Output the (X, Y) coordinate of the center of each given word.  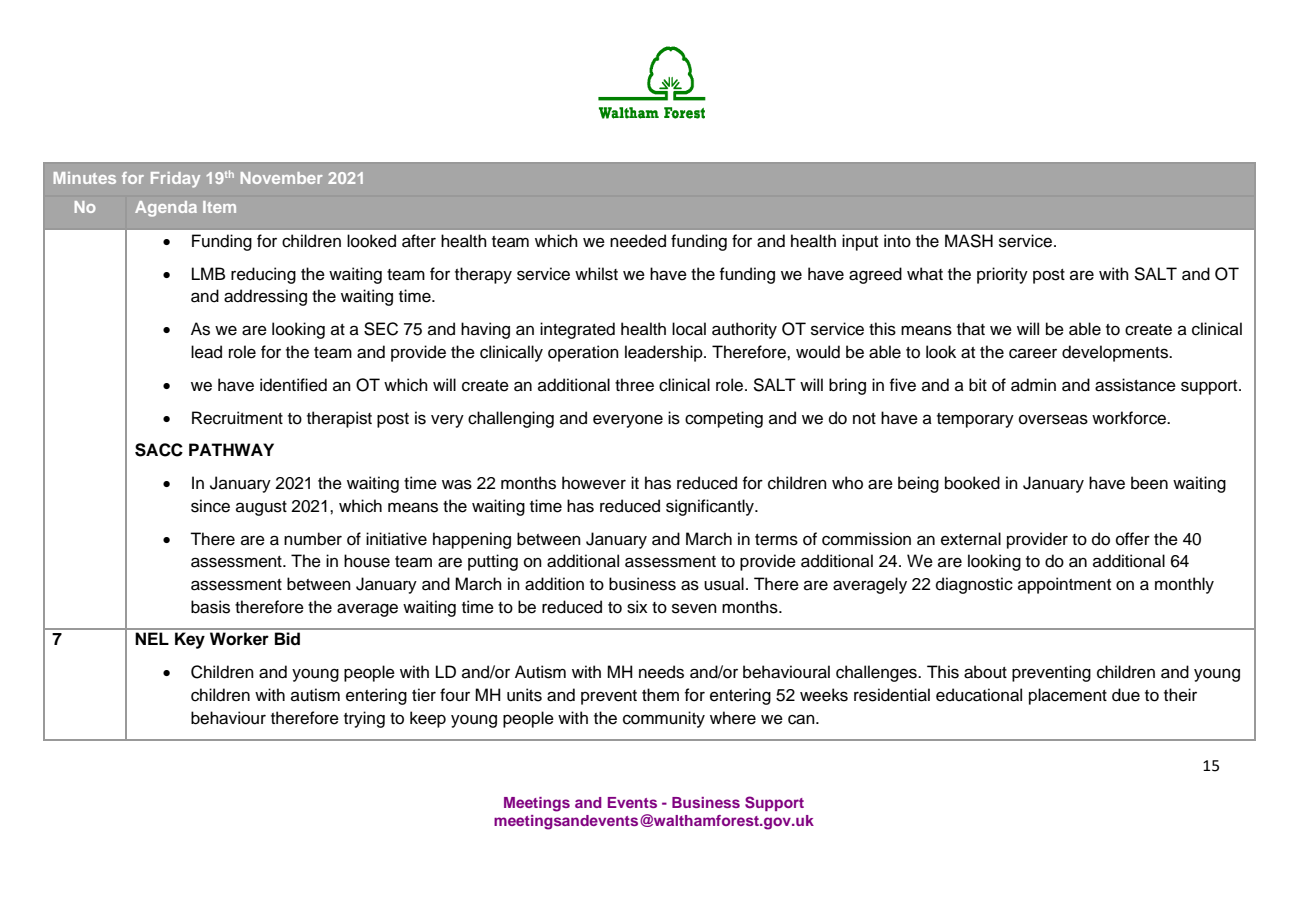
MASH (969, 241)
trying (364, 719)
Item (219, 207)
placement (1068, 696)
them (660, 695)
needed (638, 241)
